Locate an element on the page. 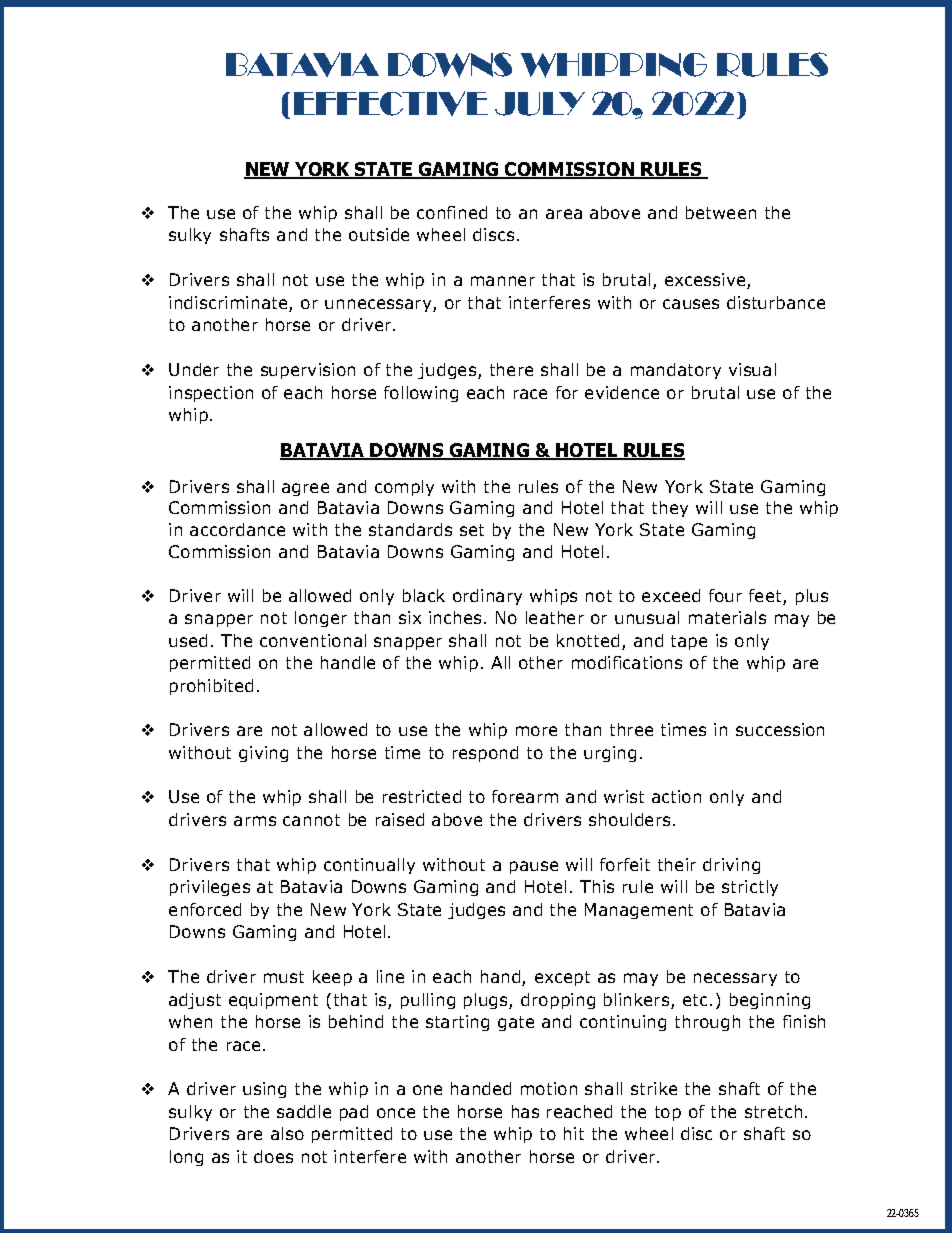 This image has width=952, height=1233. also is located at coordinates (287, 1133).
